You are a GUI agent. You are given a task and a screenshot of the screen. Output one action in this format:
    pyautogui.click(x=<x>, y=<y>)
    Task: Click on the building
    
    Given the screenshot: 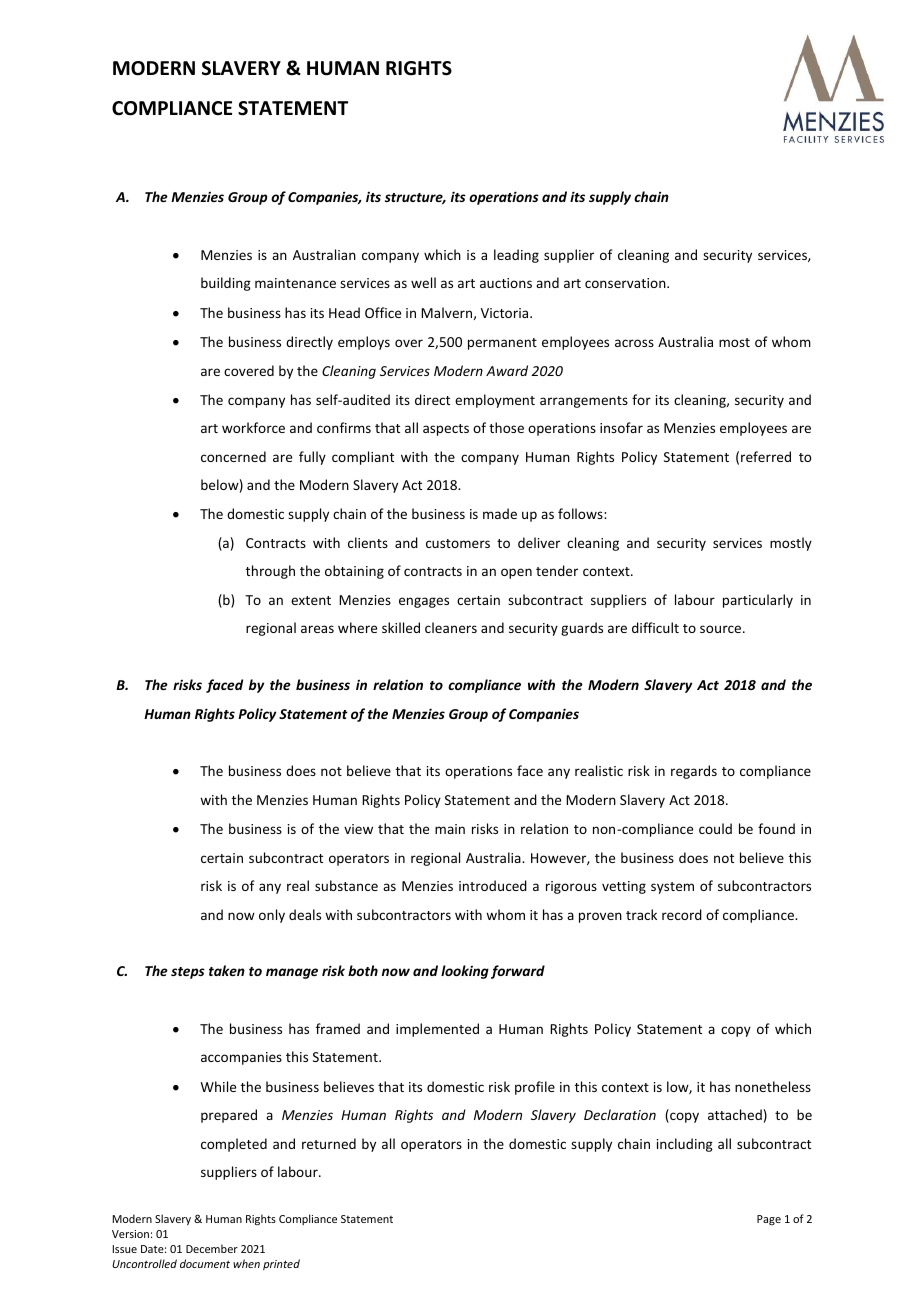 What is the action you would take?
    pyautogui.click(x=226, y=284)
